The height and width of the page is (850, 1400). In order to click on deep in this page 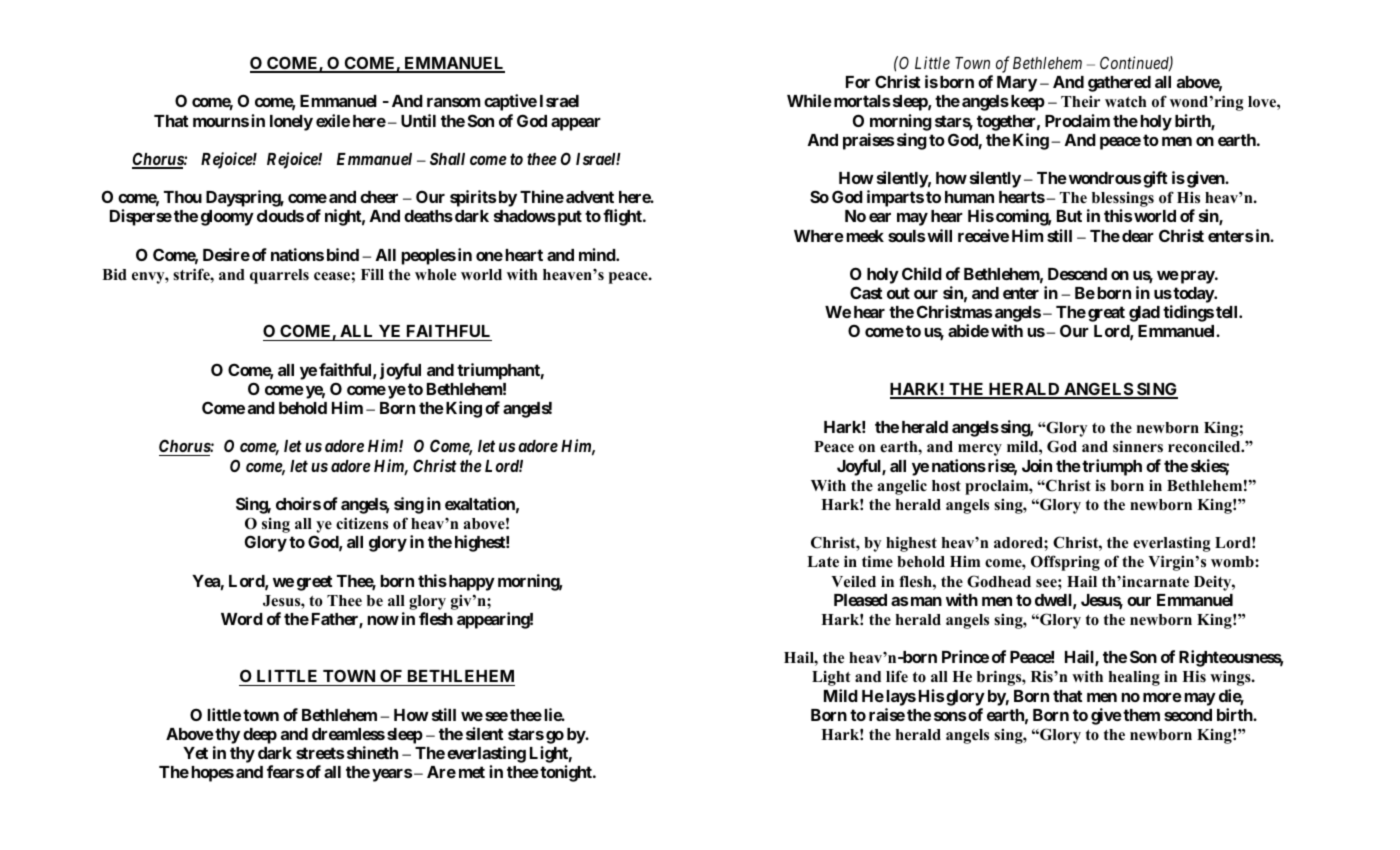, I will do `click(260, 736)`.
